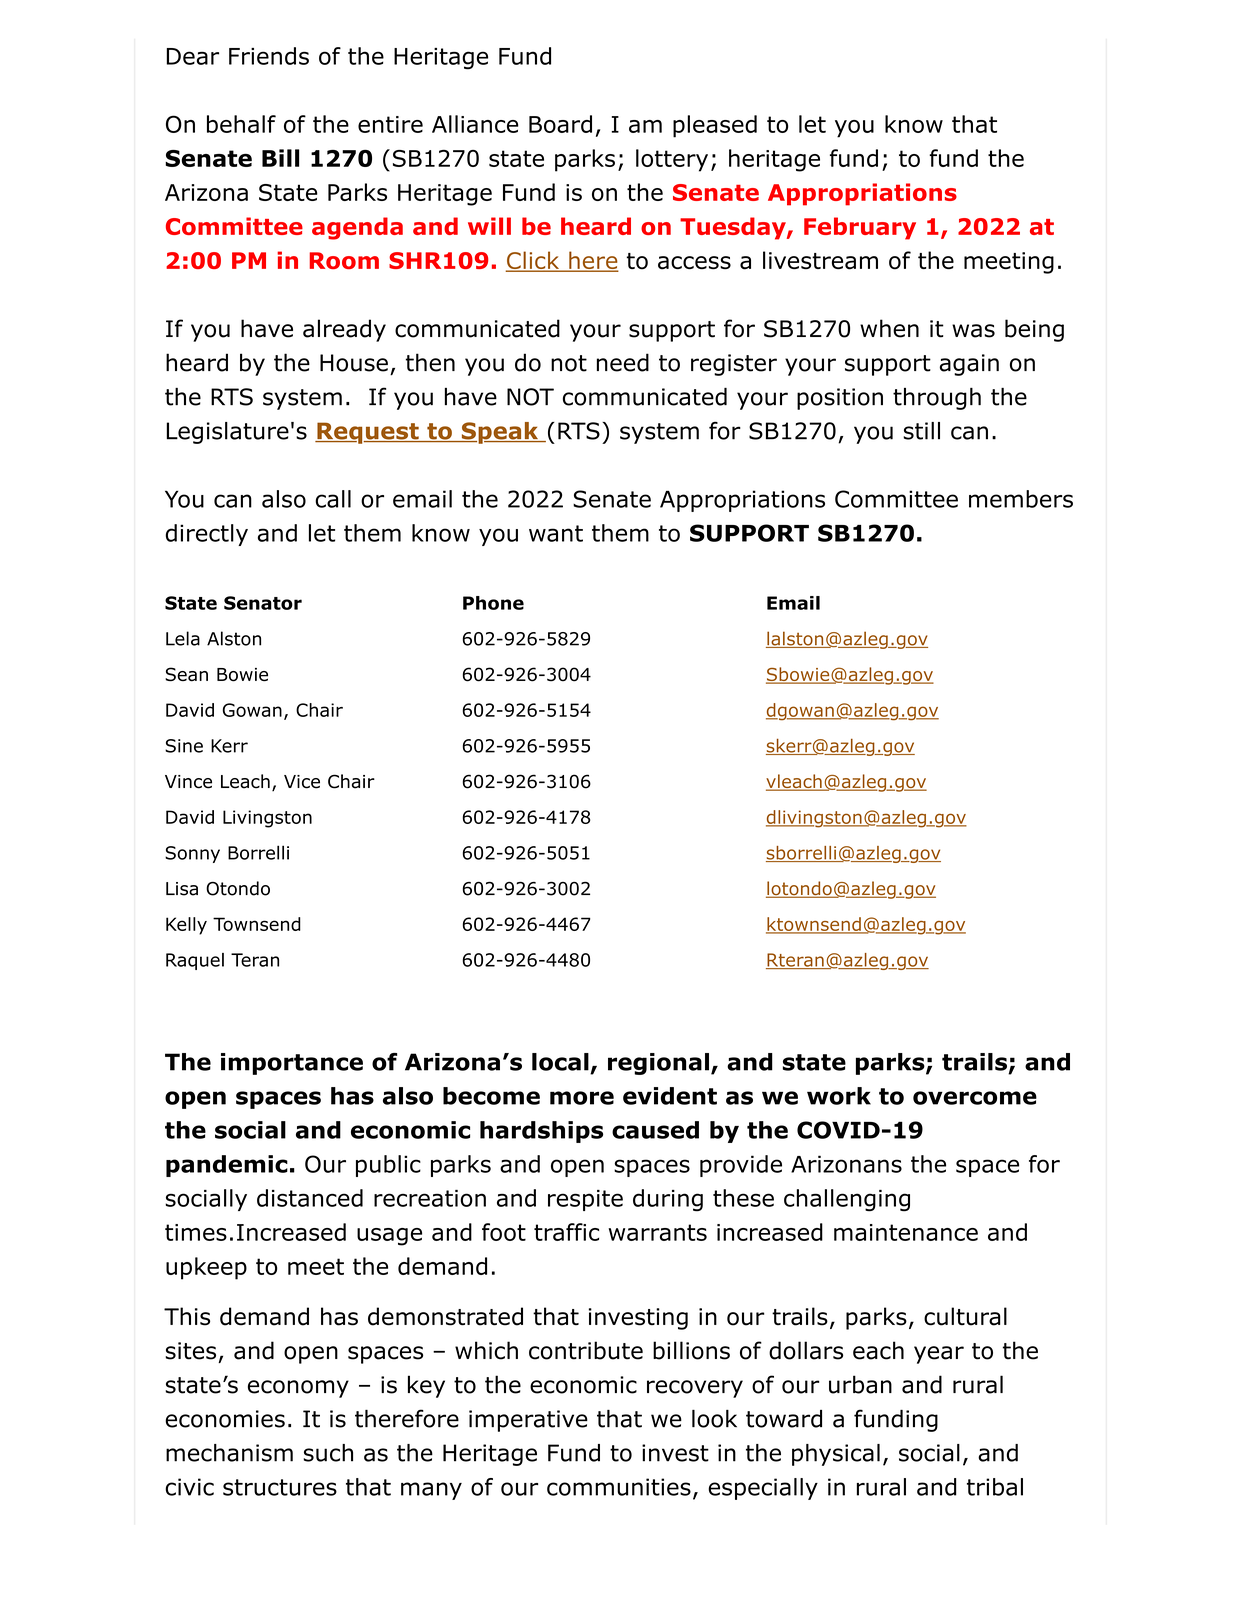 This document has height=1606, width=1241. I want to click on Request, so click(368, 433).
